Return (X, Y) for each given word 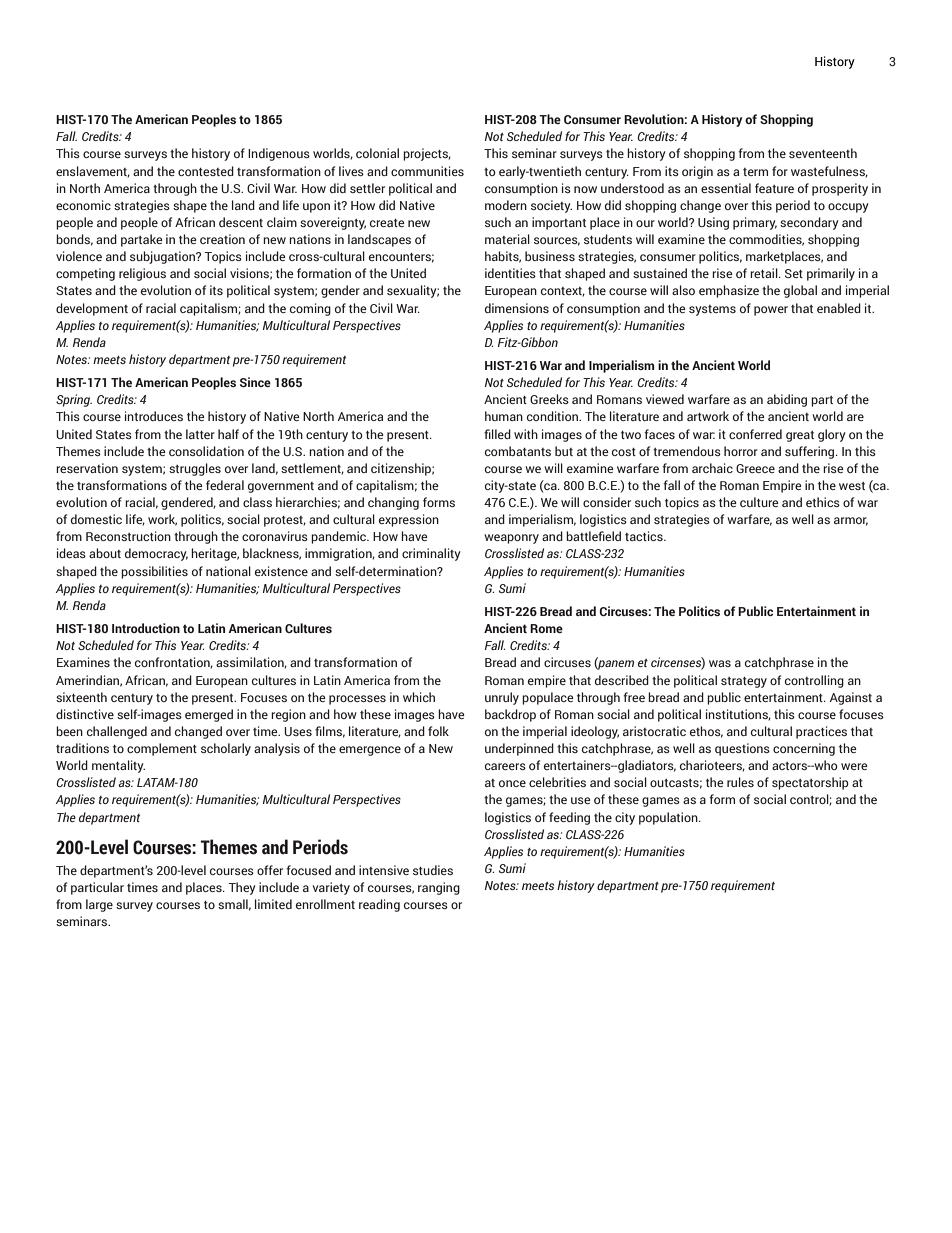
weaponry (511, 539)
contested (206, 171)
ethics (823, 502)
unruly (502, 698)
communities (427, 171)
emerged (209, 715)
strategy (744, 682)
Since (255, 382)
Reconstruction (128, 536)
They (242, 888)
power (771, 311)
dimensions (517, 308)
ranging (439, 888)
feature (774, 188)
